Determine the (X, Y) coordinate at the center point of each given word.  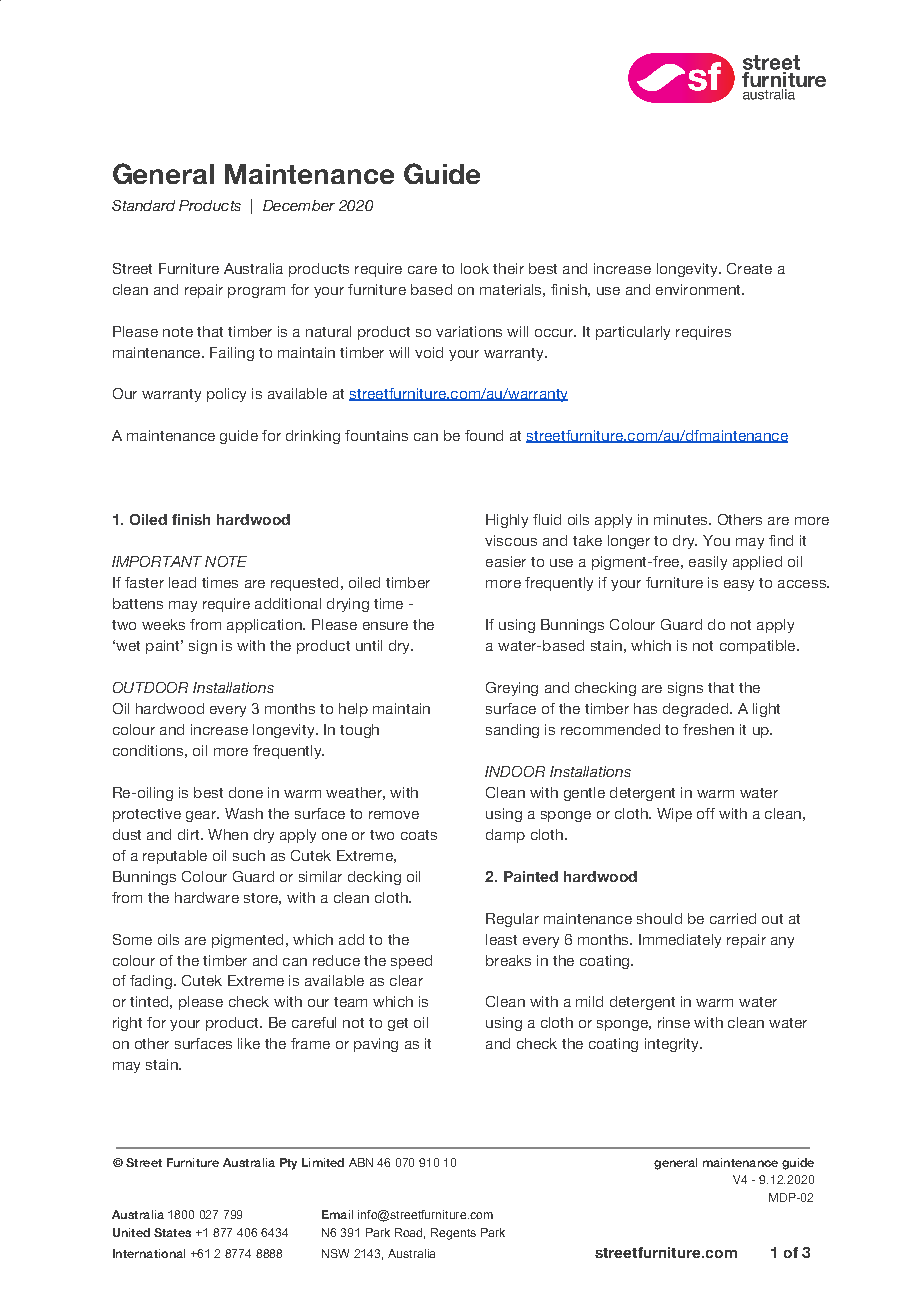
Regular (512, 920)
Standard (143, 205)
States (172, 1232)
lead (182, 582)
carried (733, 918)
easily (708, 563)
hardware (207, 897)
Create (749, 268)
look (475, 268)
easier (506, 561)
